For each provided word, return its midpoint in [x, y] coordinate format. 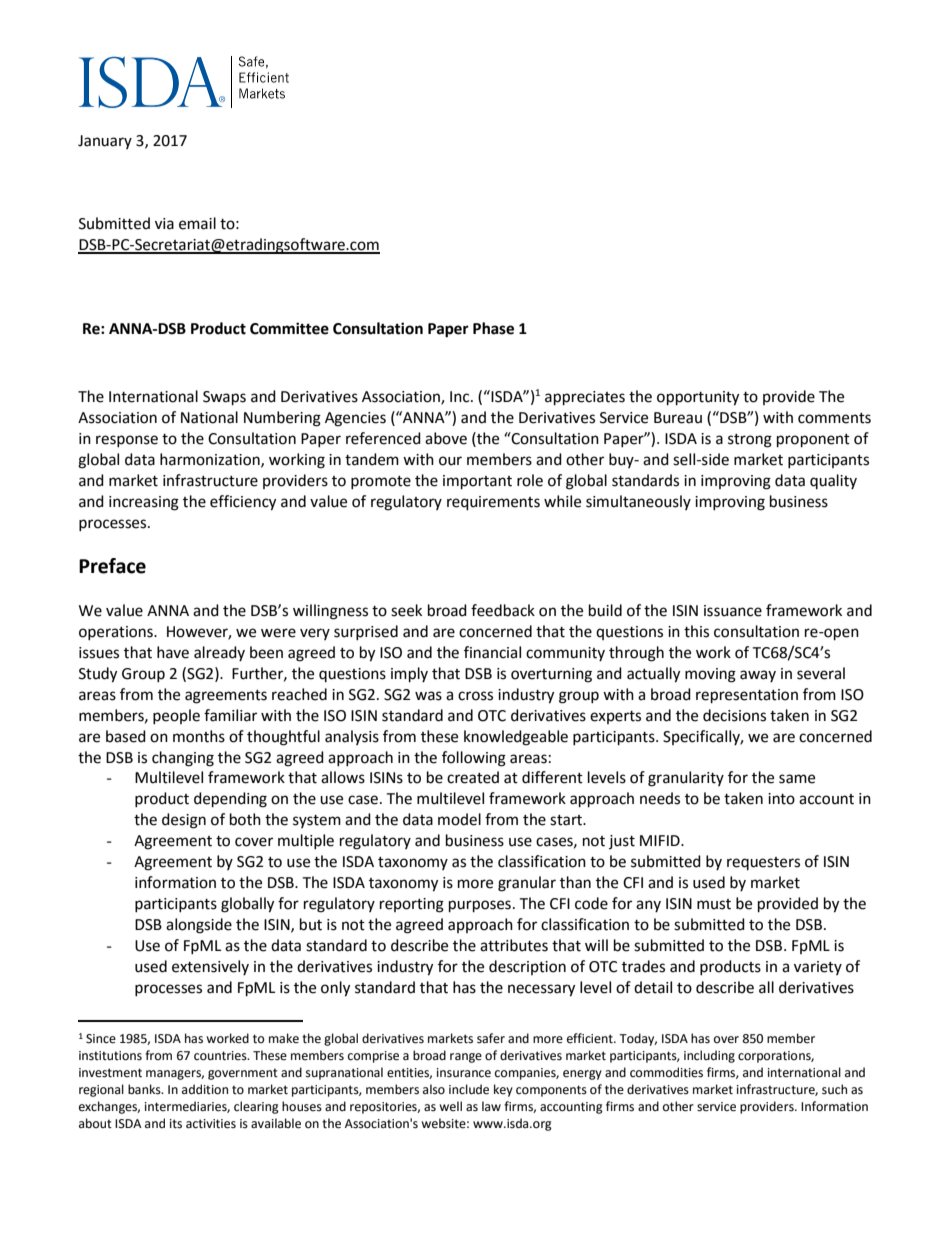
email [197, 223]
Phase [493, 328]
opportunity [698, 398]
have [173, 652]
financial [492, 652]
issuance [733, 611]
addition [205, 1089]
